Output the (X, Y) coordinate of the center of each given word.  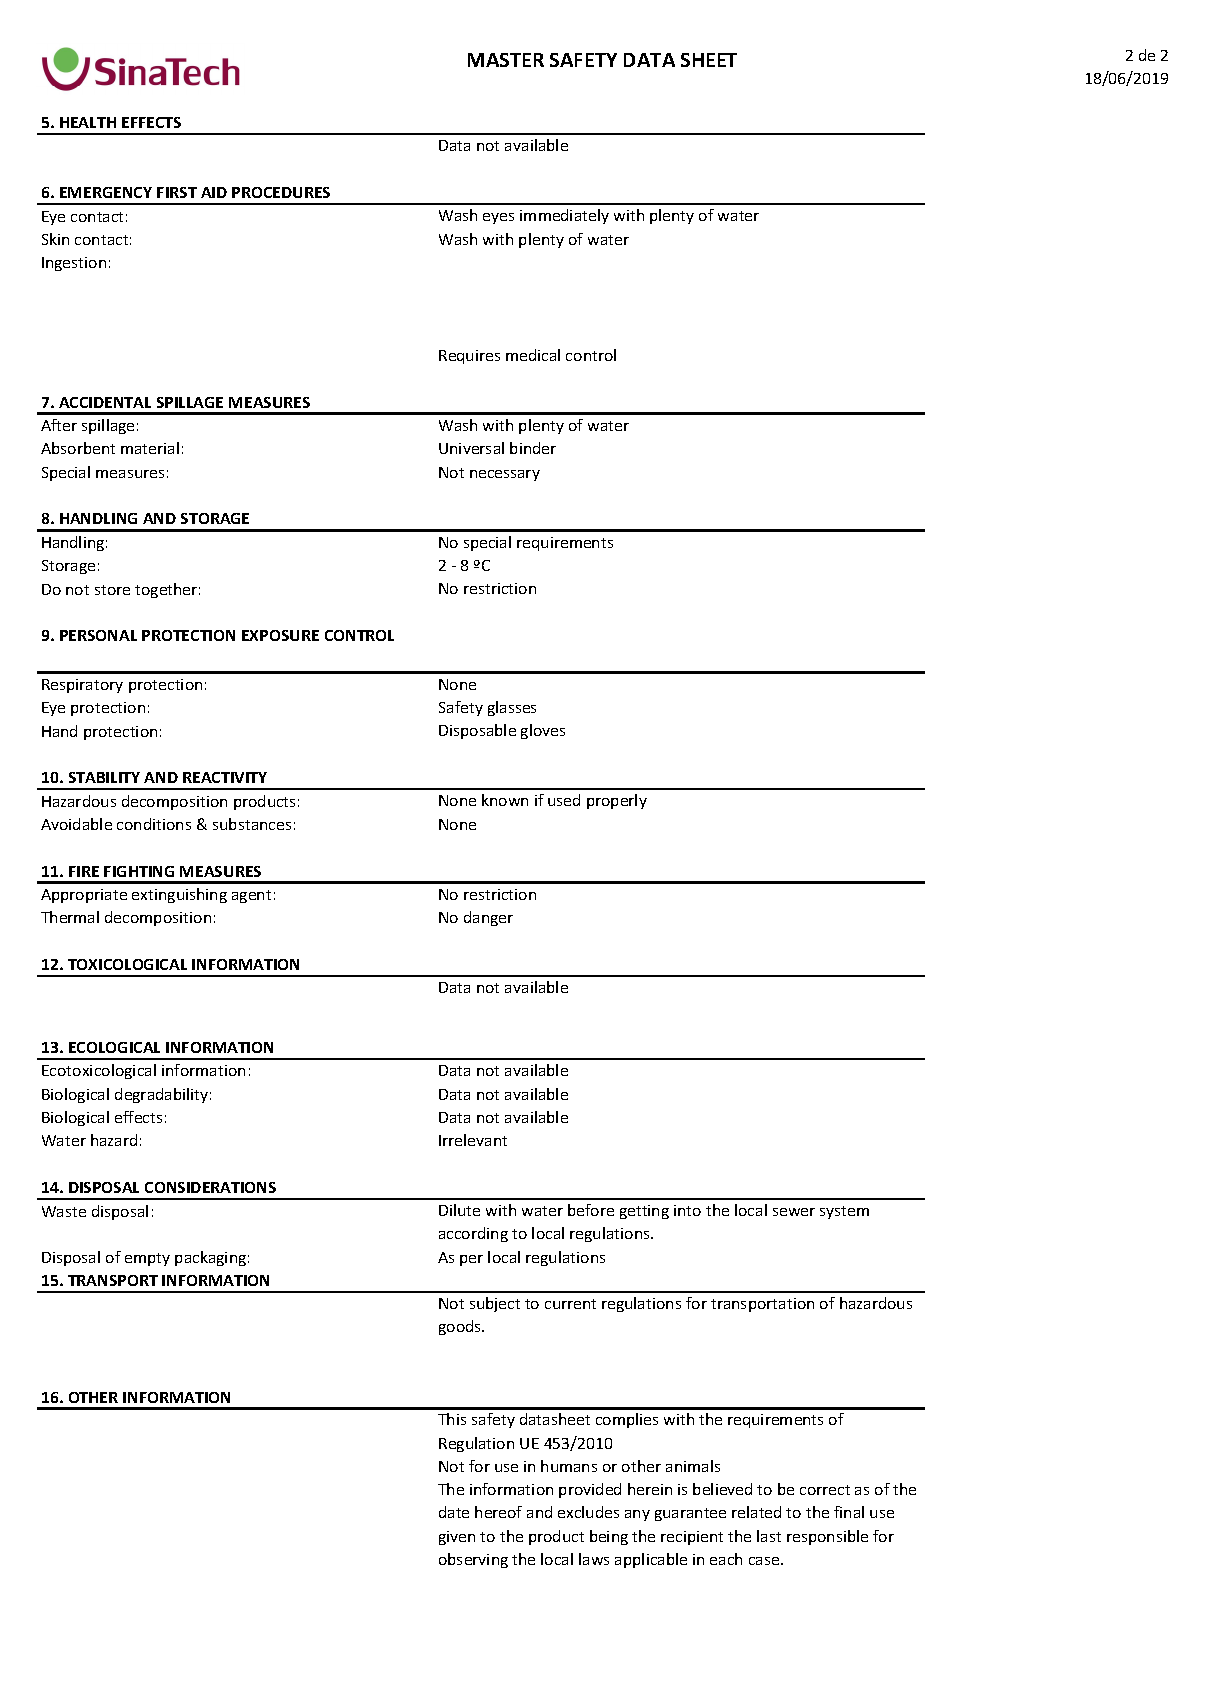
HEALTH (88, 122)
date (454, 1512)
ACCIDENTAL (105, 402)
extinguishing (179, 895)
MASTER (506, 60)
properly (617, 801)
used (564, 800)
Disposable (477, 731)
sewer (794, 1212)
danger (488, 918)
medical (533, 355)
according (473, 1234)
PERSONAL (98, 635)
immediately (564, 216)
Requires (469, 357)
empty (147, 1259)
